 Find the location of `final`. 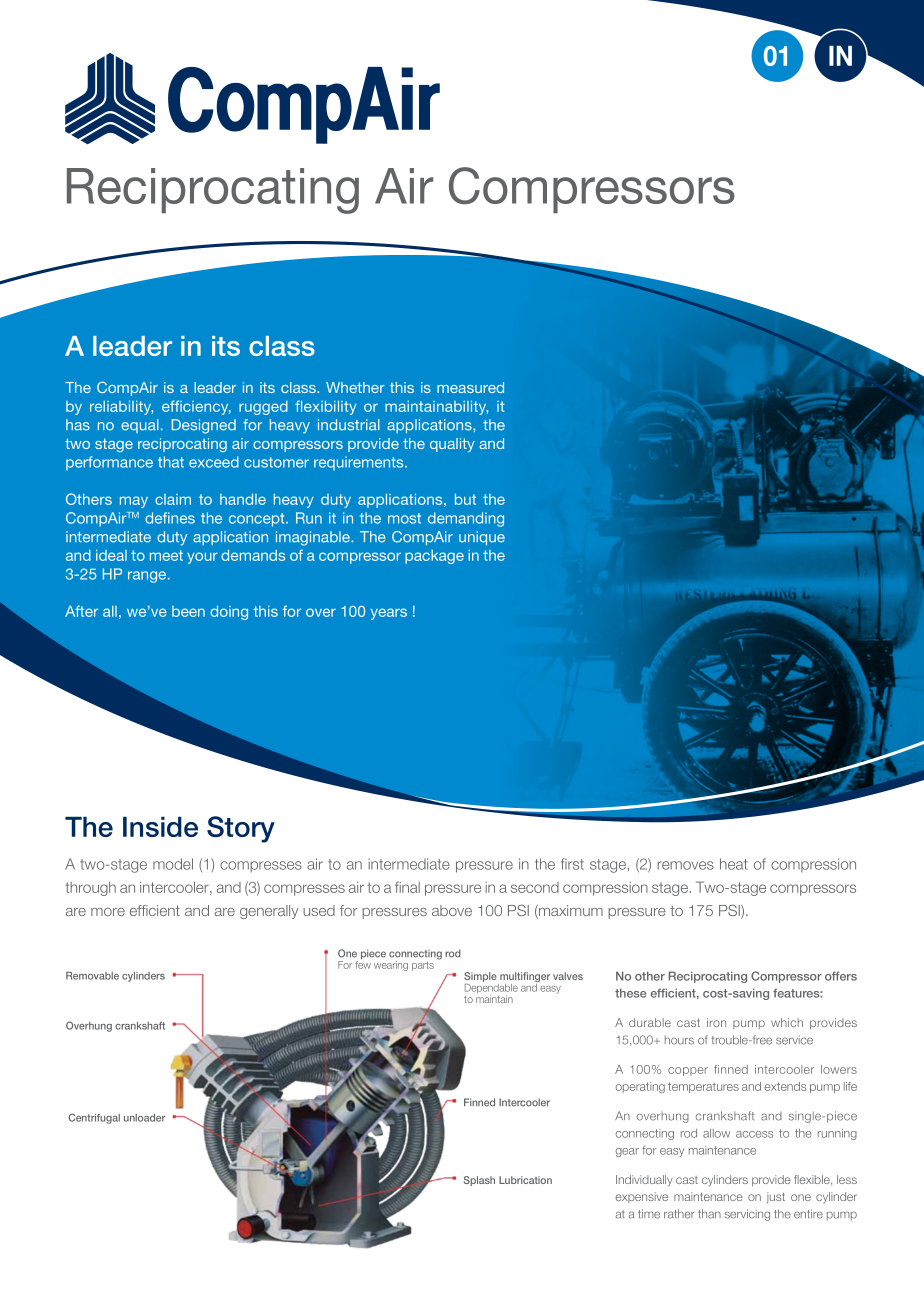

final is located at coordinates (407, 887).
